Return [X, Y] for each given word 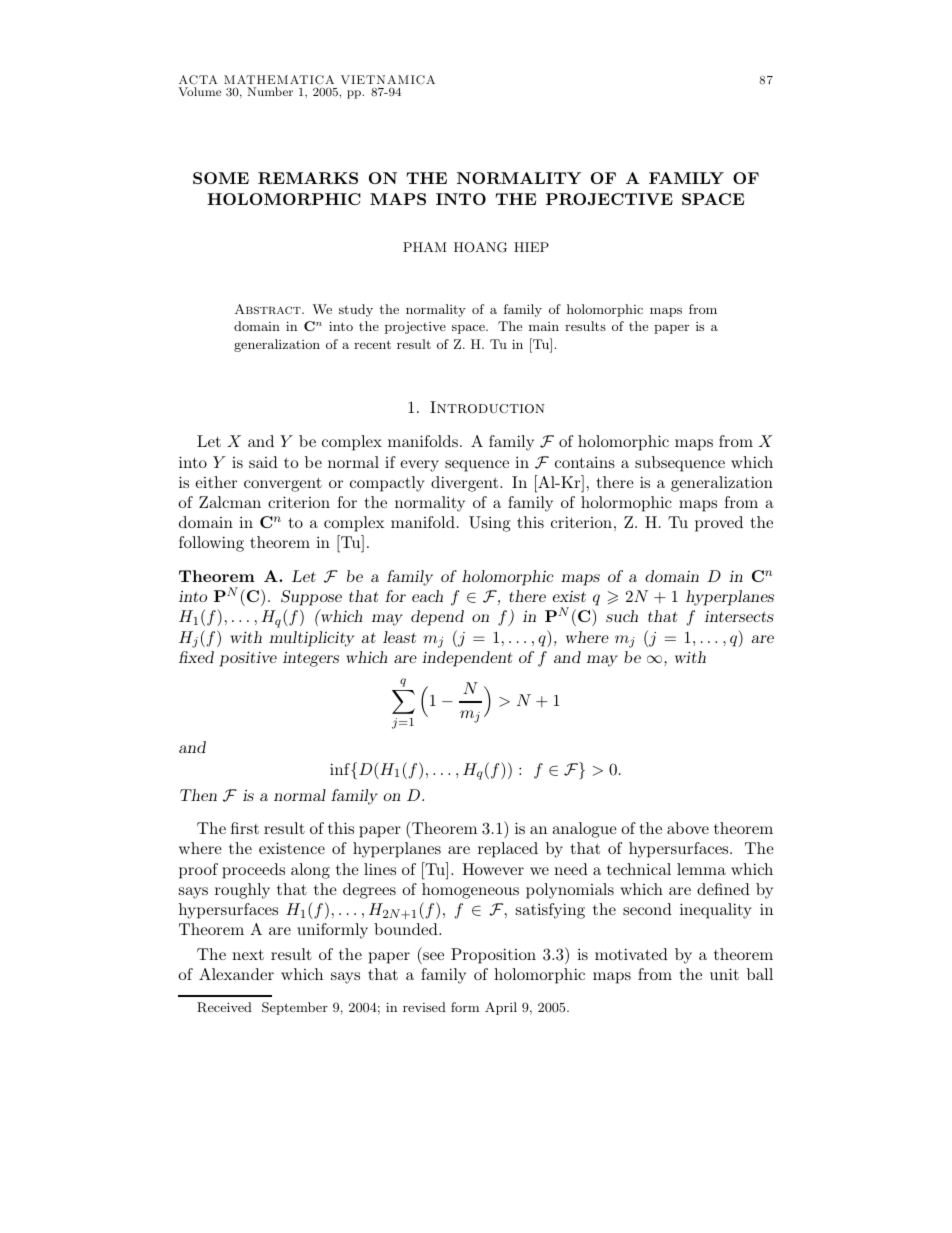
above [688, 828]
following [211, 544]
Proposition [493, 956]
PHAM [425, 247]
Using [490, 524]
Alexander [236, 974]
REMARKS [308, 178]
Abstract [269, 309]
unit [724, 974]
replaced [508, 850]
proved [719, 524]
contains [585, 462]
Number [270, 91]
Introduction [487, 407]
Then [198, 795]
